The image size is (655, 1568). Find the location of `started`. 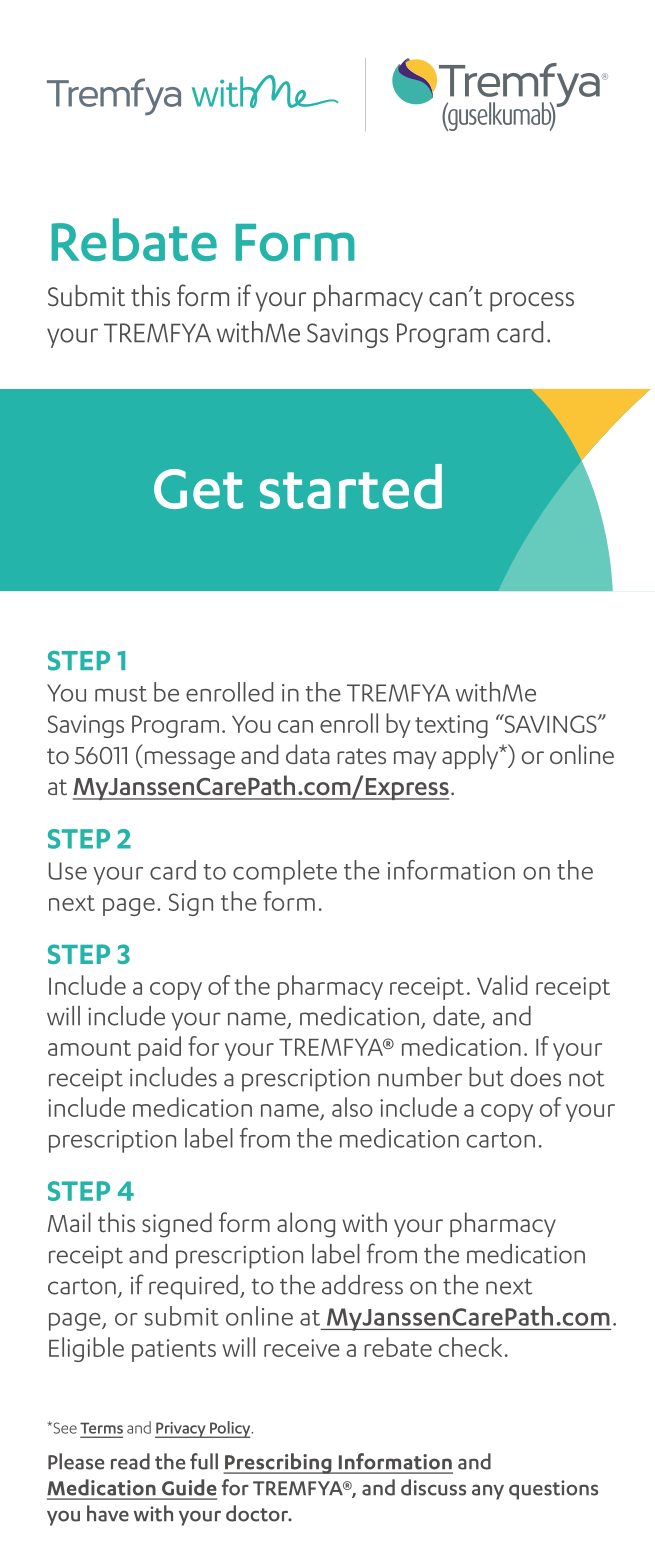

started is located at coordinates (351, 486).
